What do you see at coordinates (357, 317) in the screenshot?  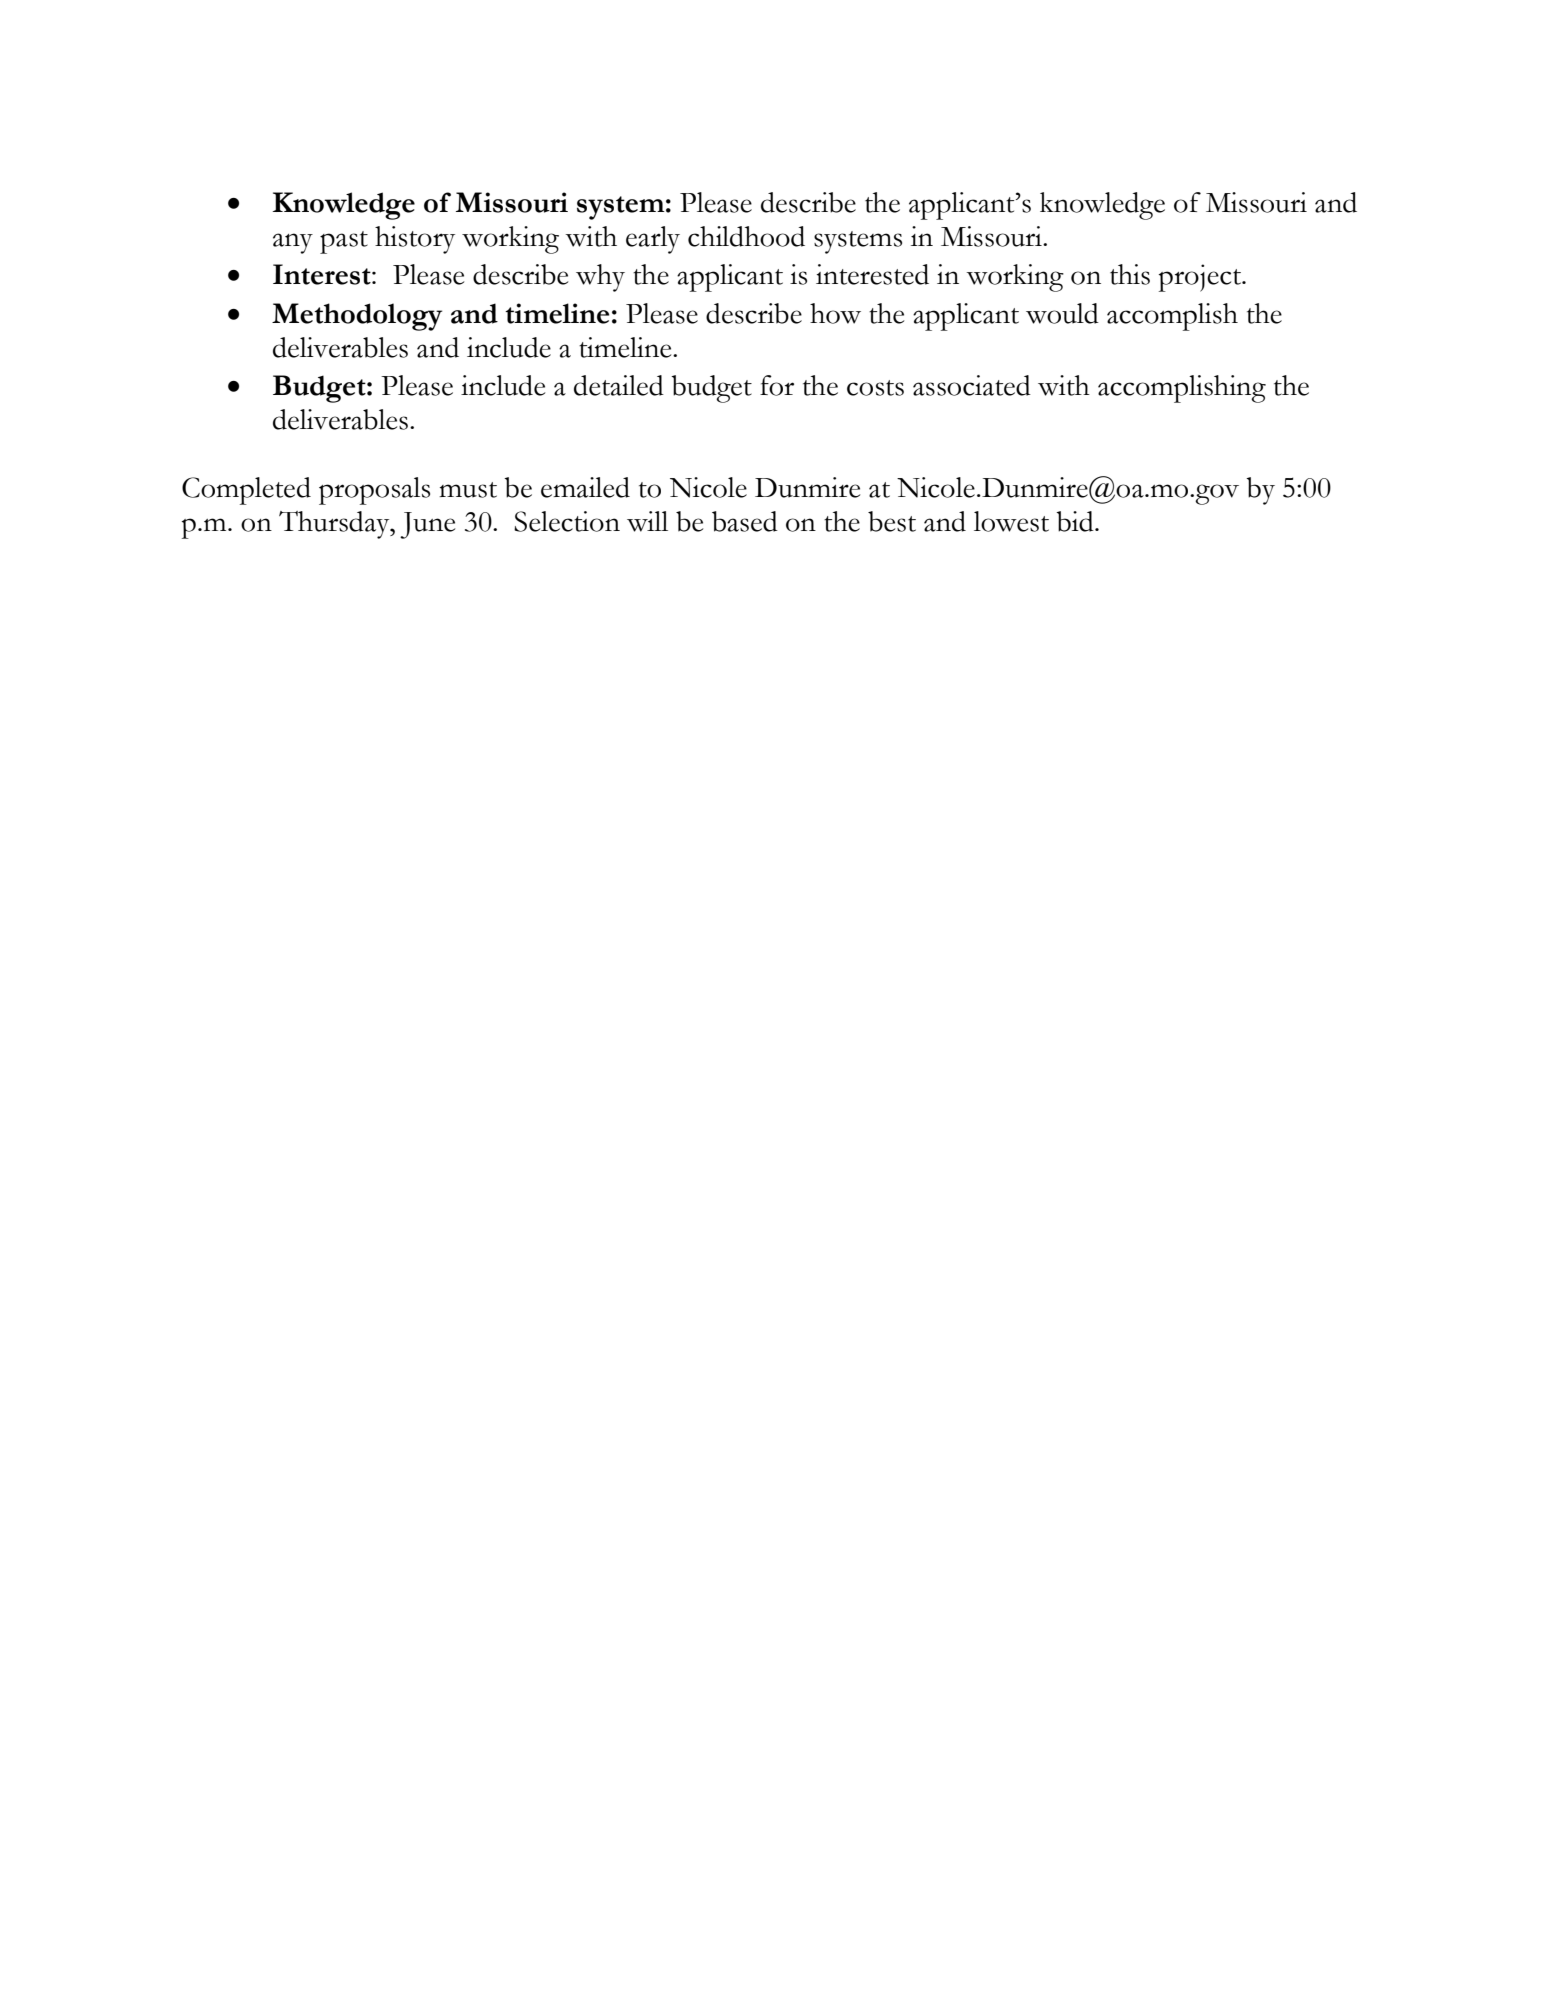 I see `Methodology` at bounding box center [357, 317].
